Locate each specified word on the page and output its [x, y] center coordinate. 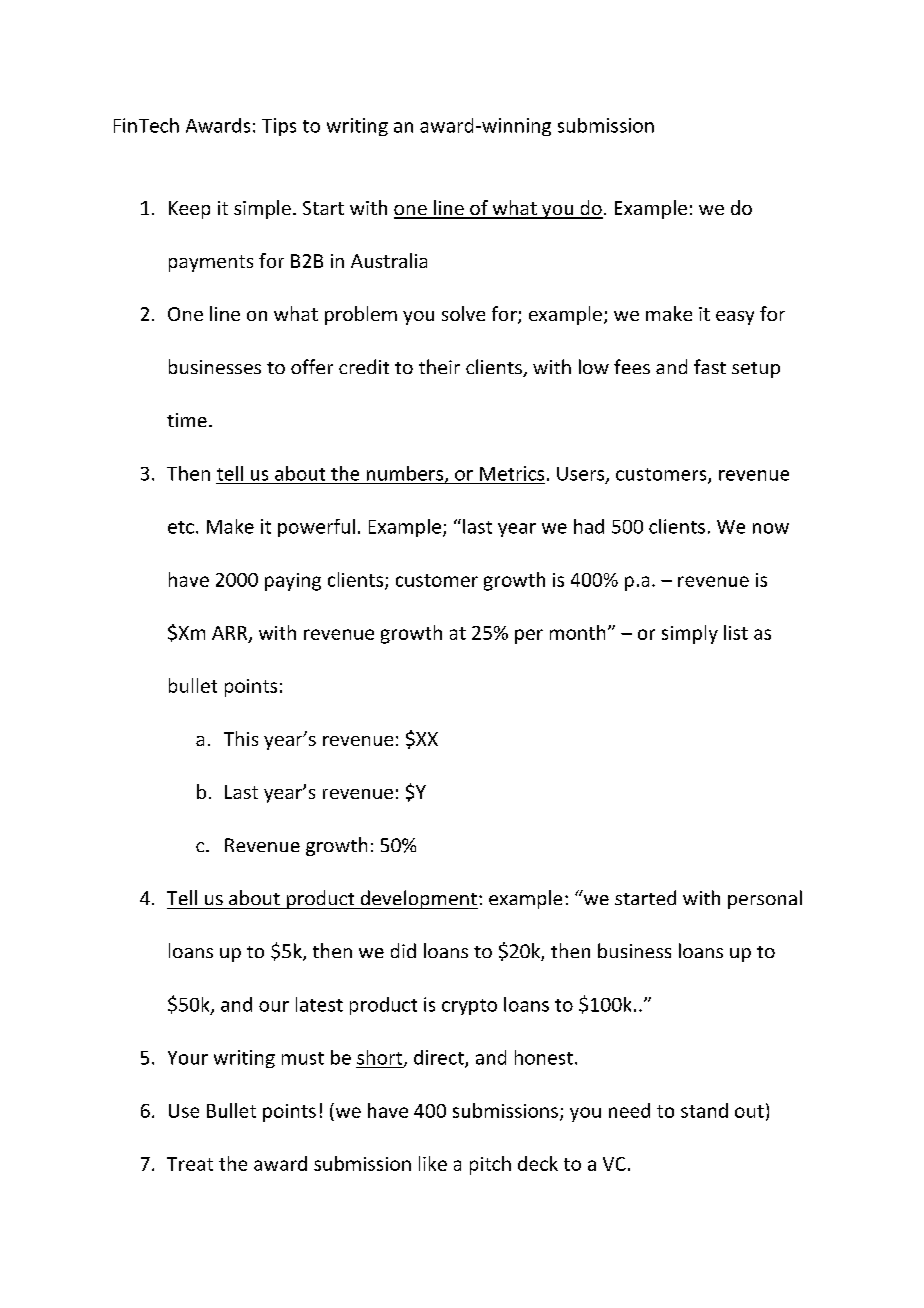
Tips [279, 127]
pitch [490, 1165]
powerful [316, 528]
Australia [389, 260]
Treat [190, 1164]
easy [735, 318]
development [418, 899]
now [771, 528]
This [241, 738]
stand [704, 1110]
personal [765, 899]
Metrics [512, 473]
